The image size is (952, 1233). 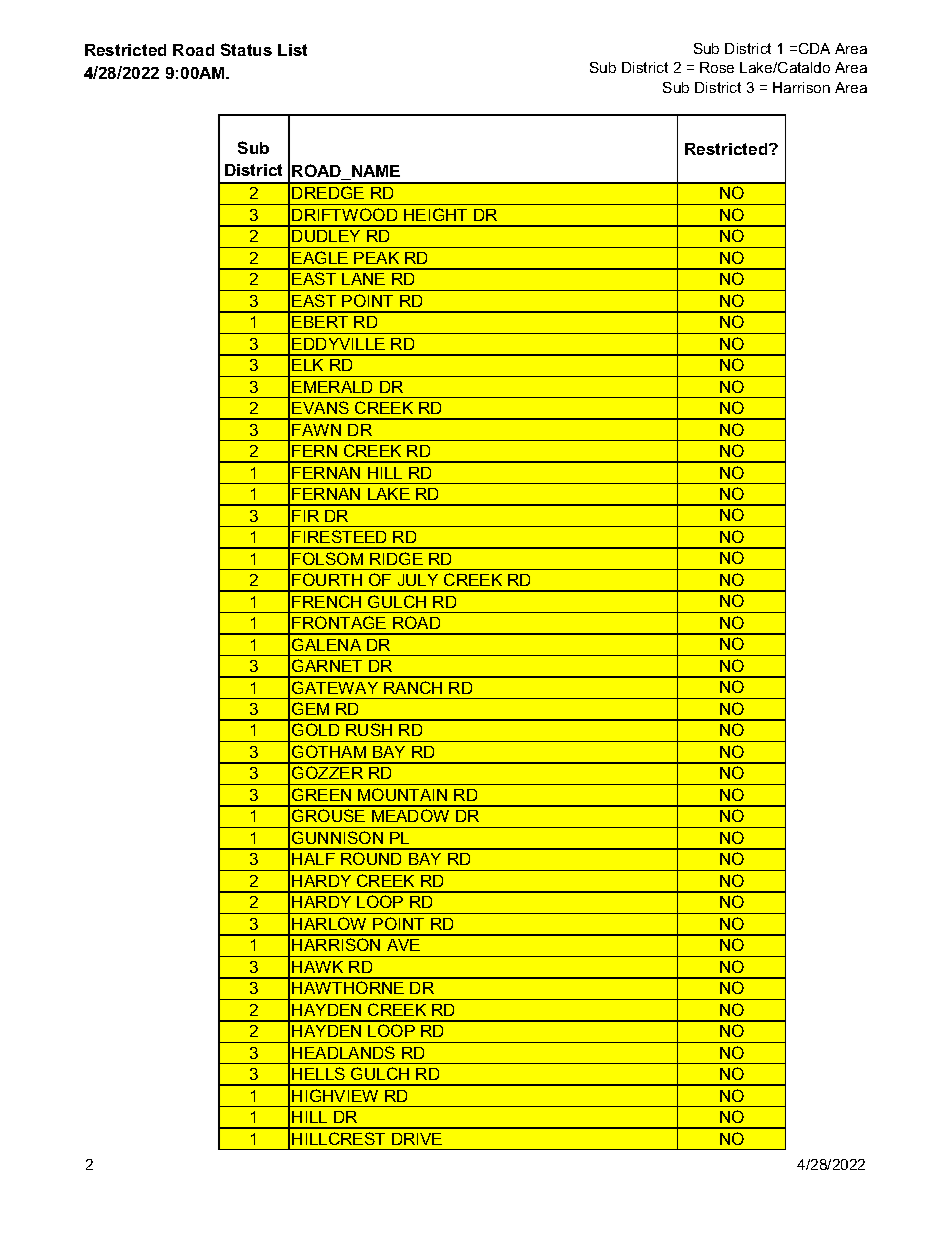 What do you see at coordinates (717, 67) in the screenshot?
I see `Rose` at bounding box center [717, 67].
